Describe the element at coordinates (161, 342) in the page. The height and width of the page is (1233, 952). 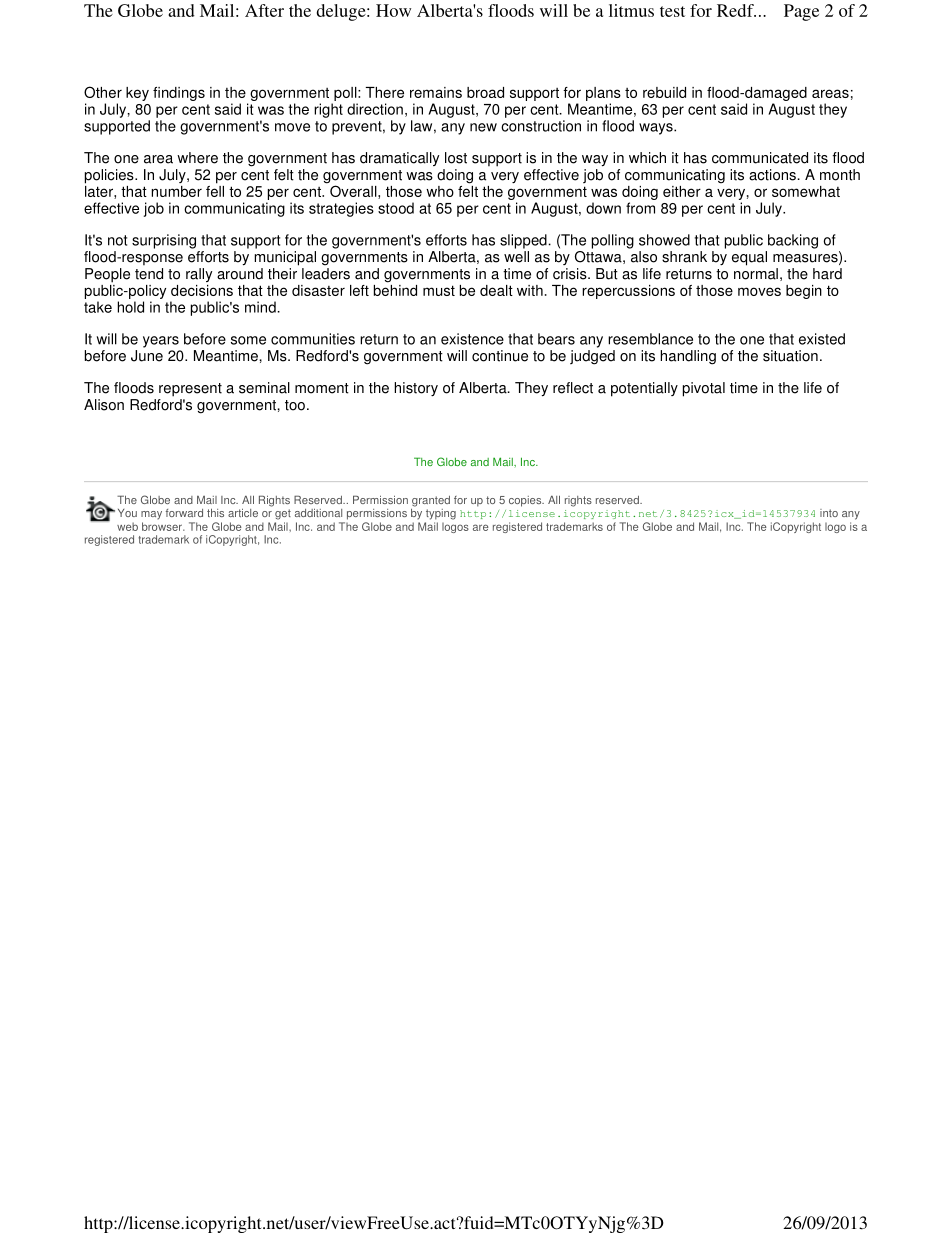
I see `years` at that location.
